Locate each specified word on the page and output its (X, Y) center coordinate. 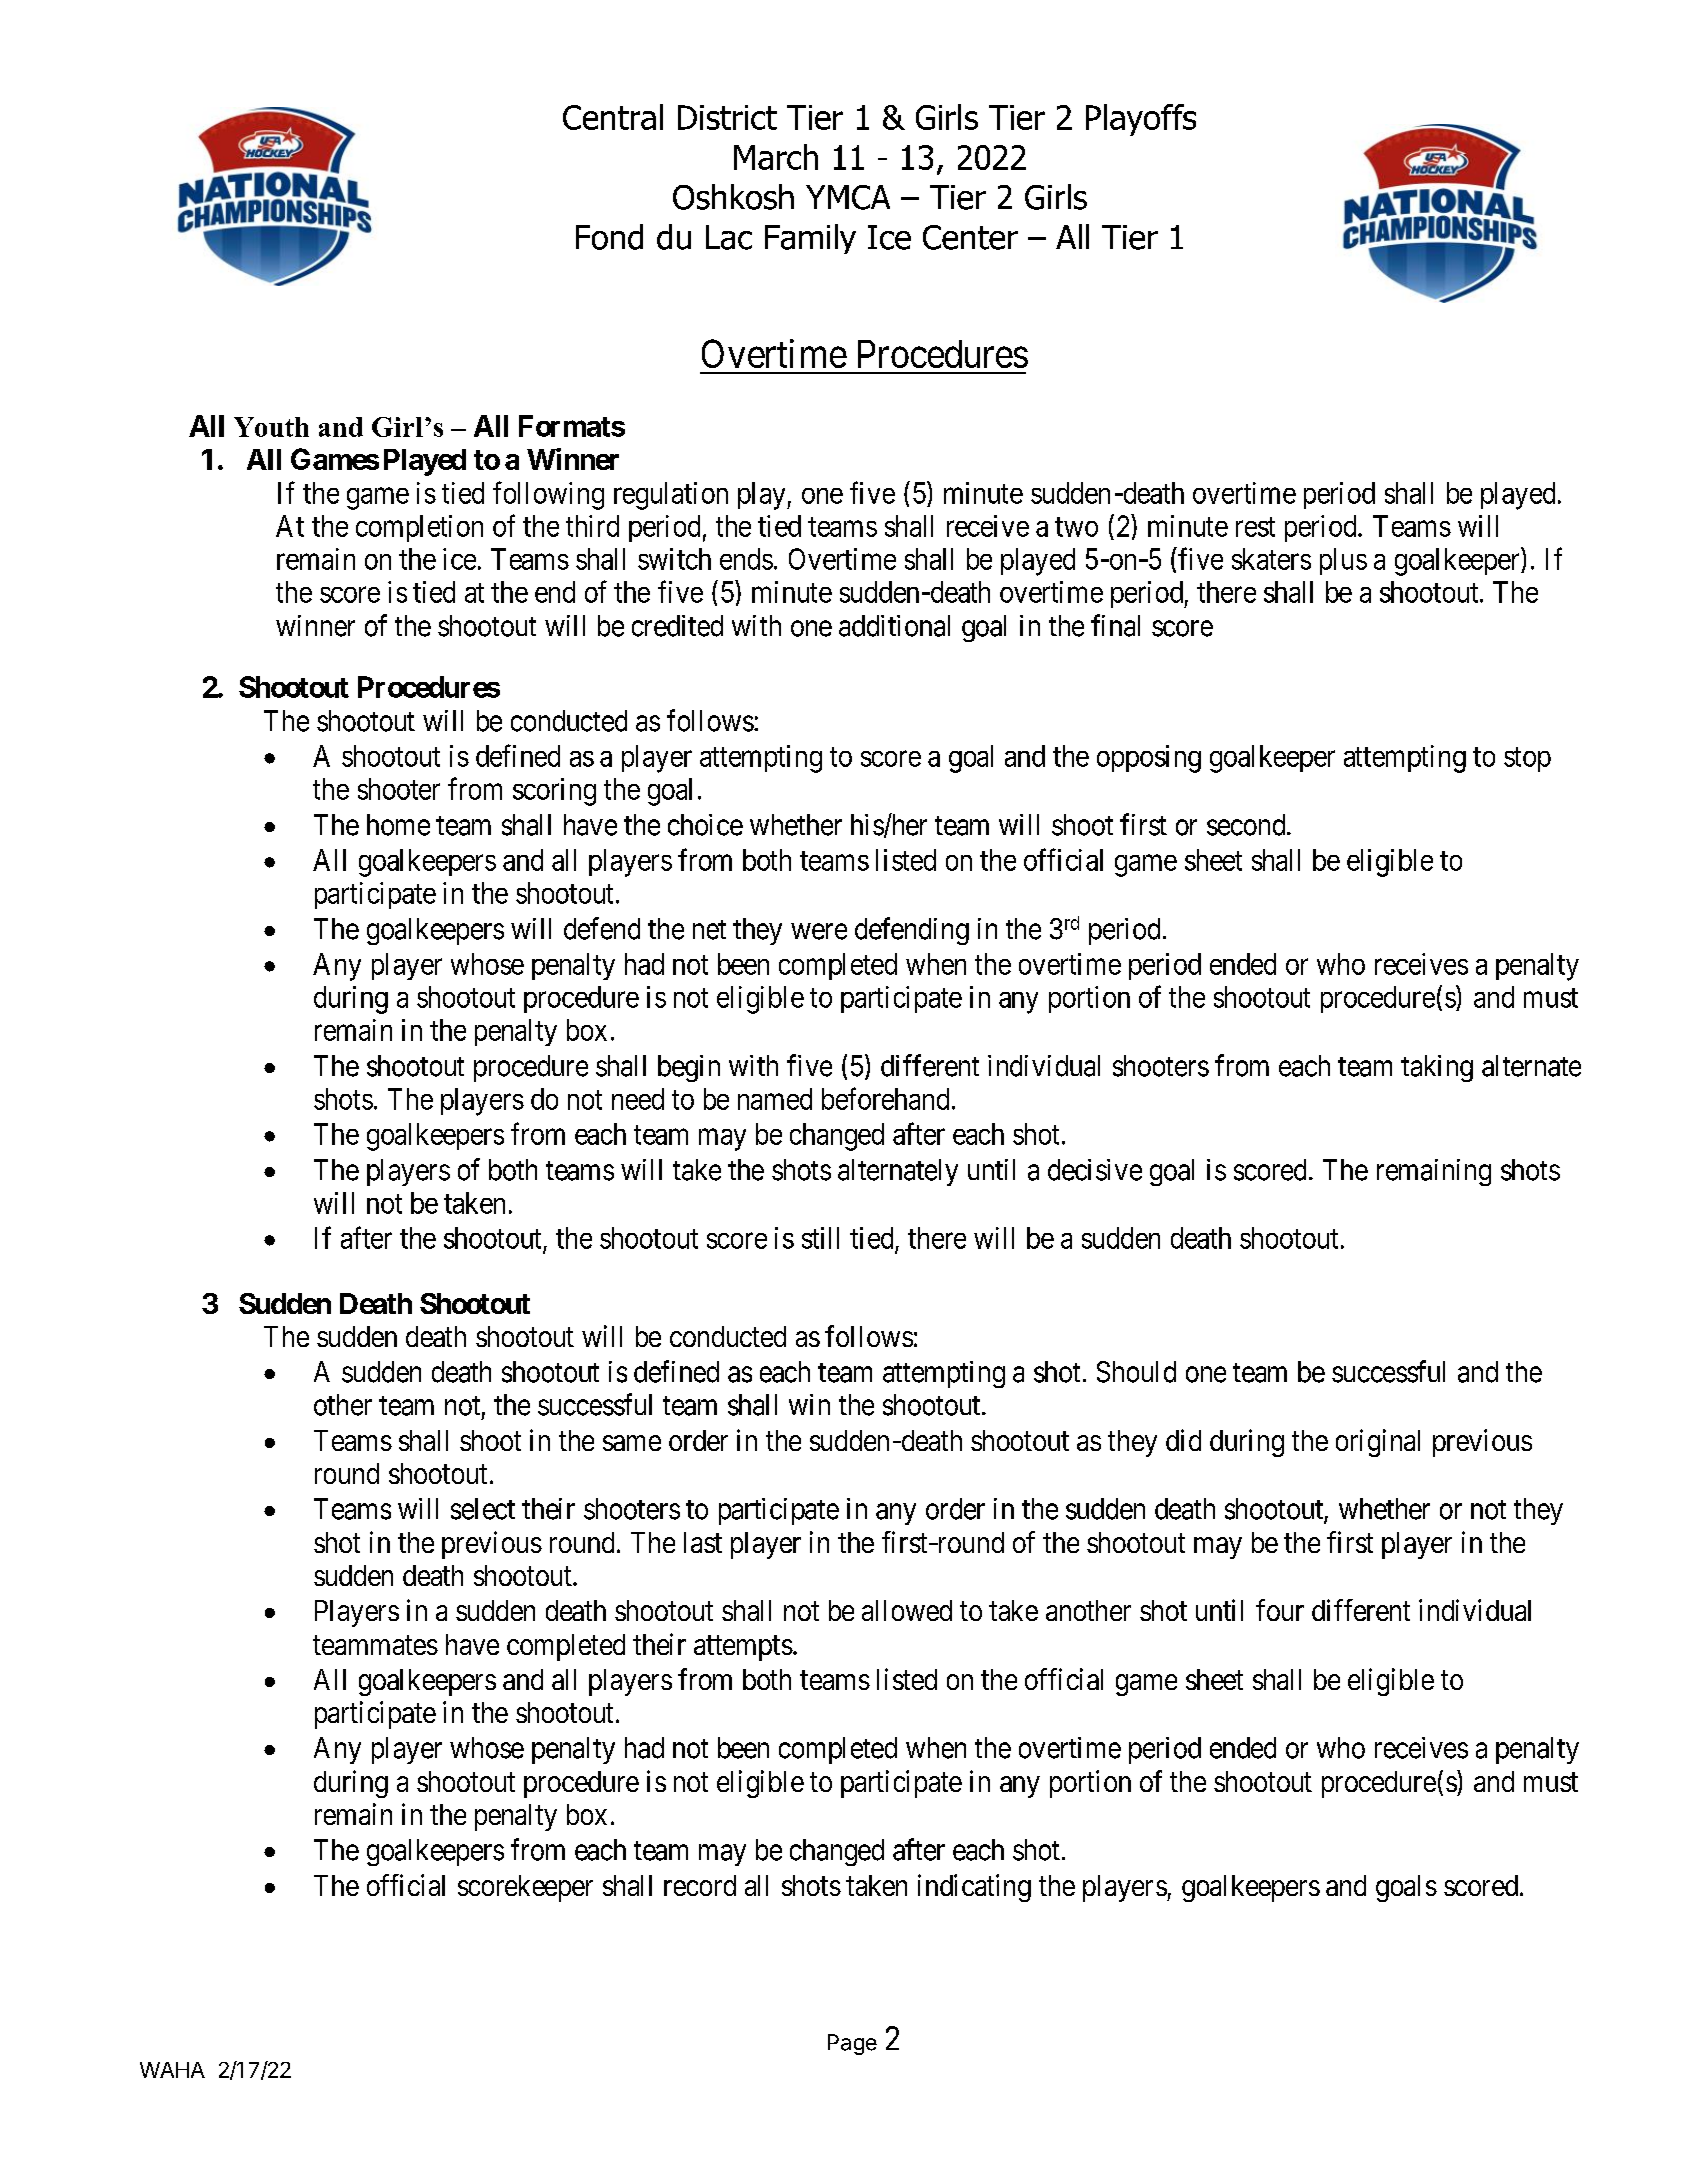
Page (852, 2044)
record (700, 1885)
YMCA (848, 197)
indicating (974, 1888)
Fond (609, 237)
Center (970, 237)
